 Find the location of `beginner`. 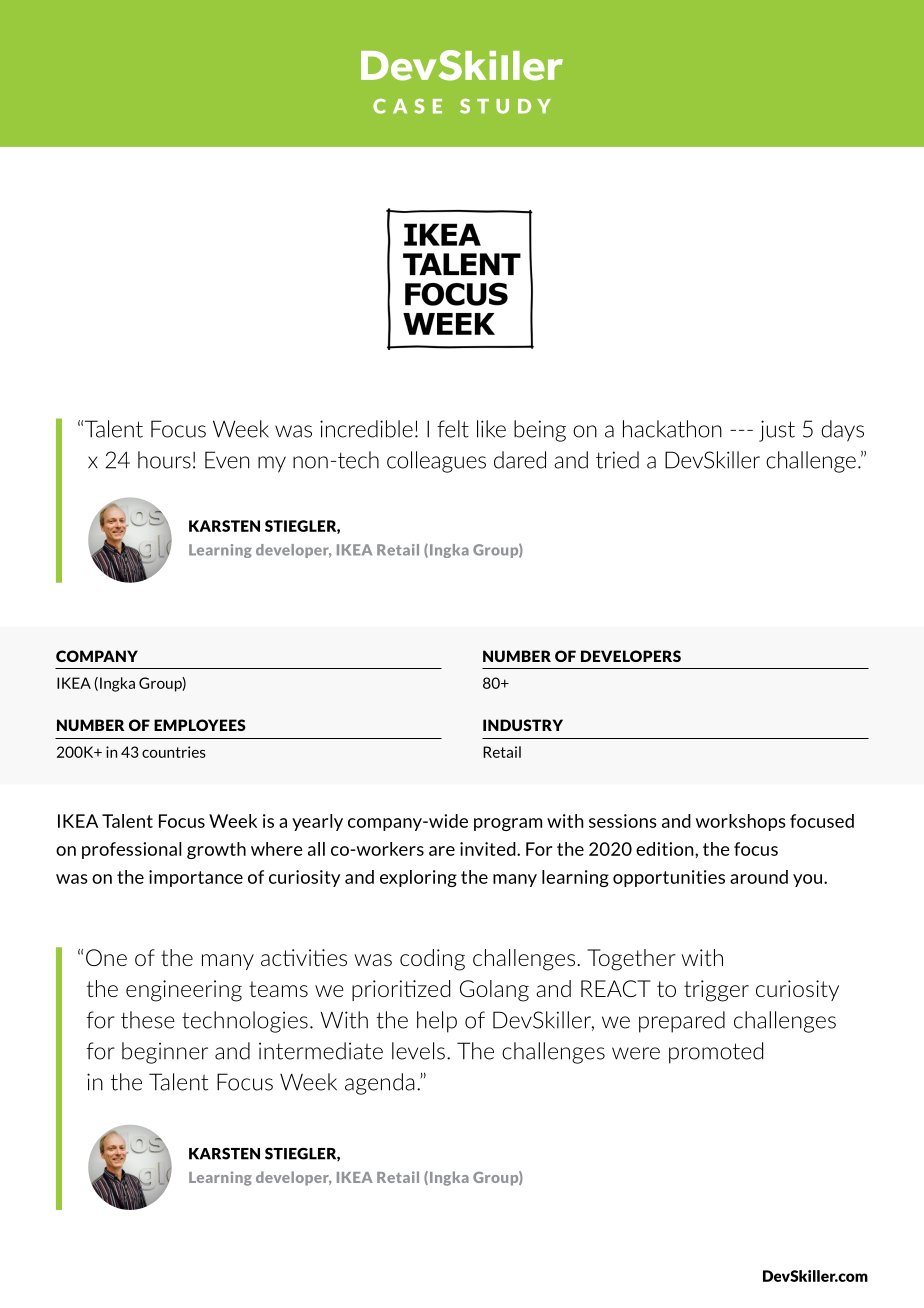

beginner is located at coordinates (165, 1053).
